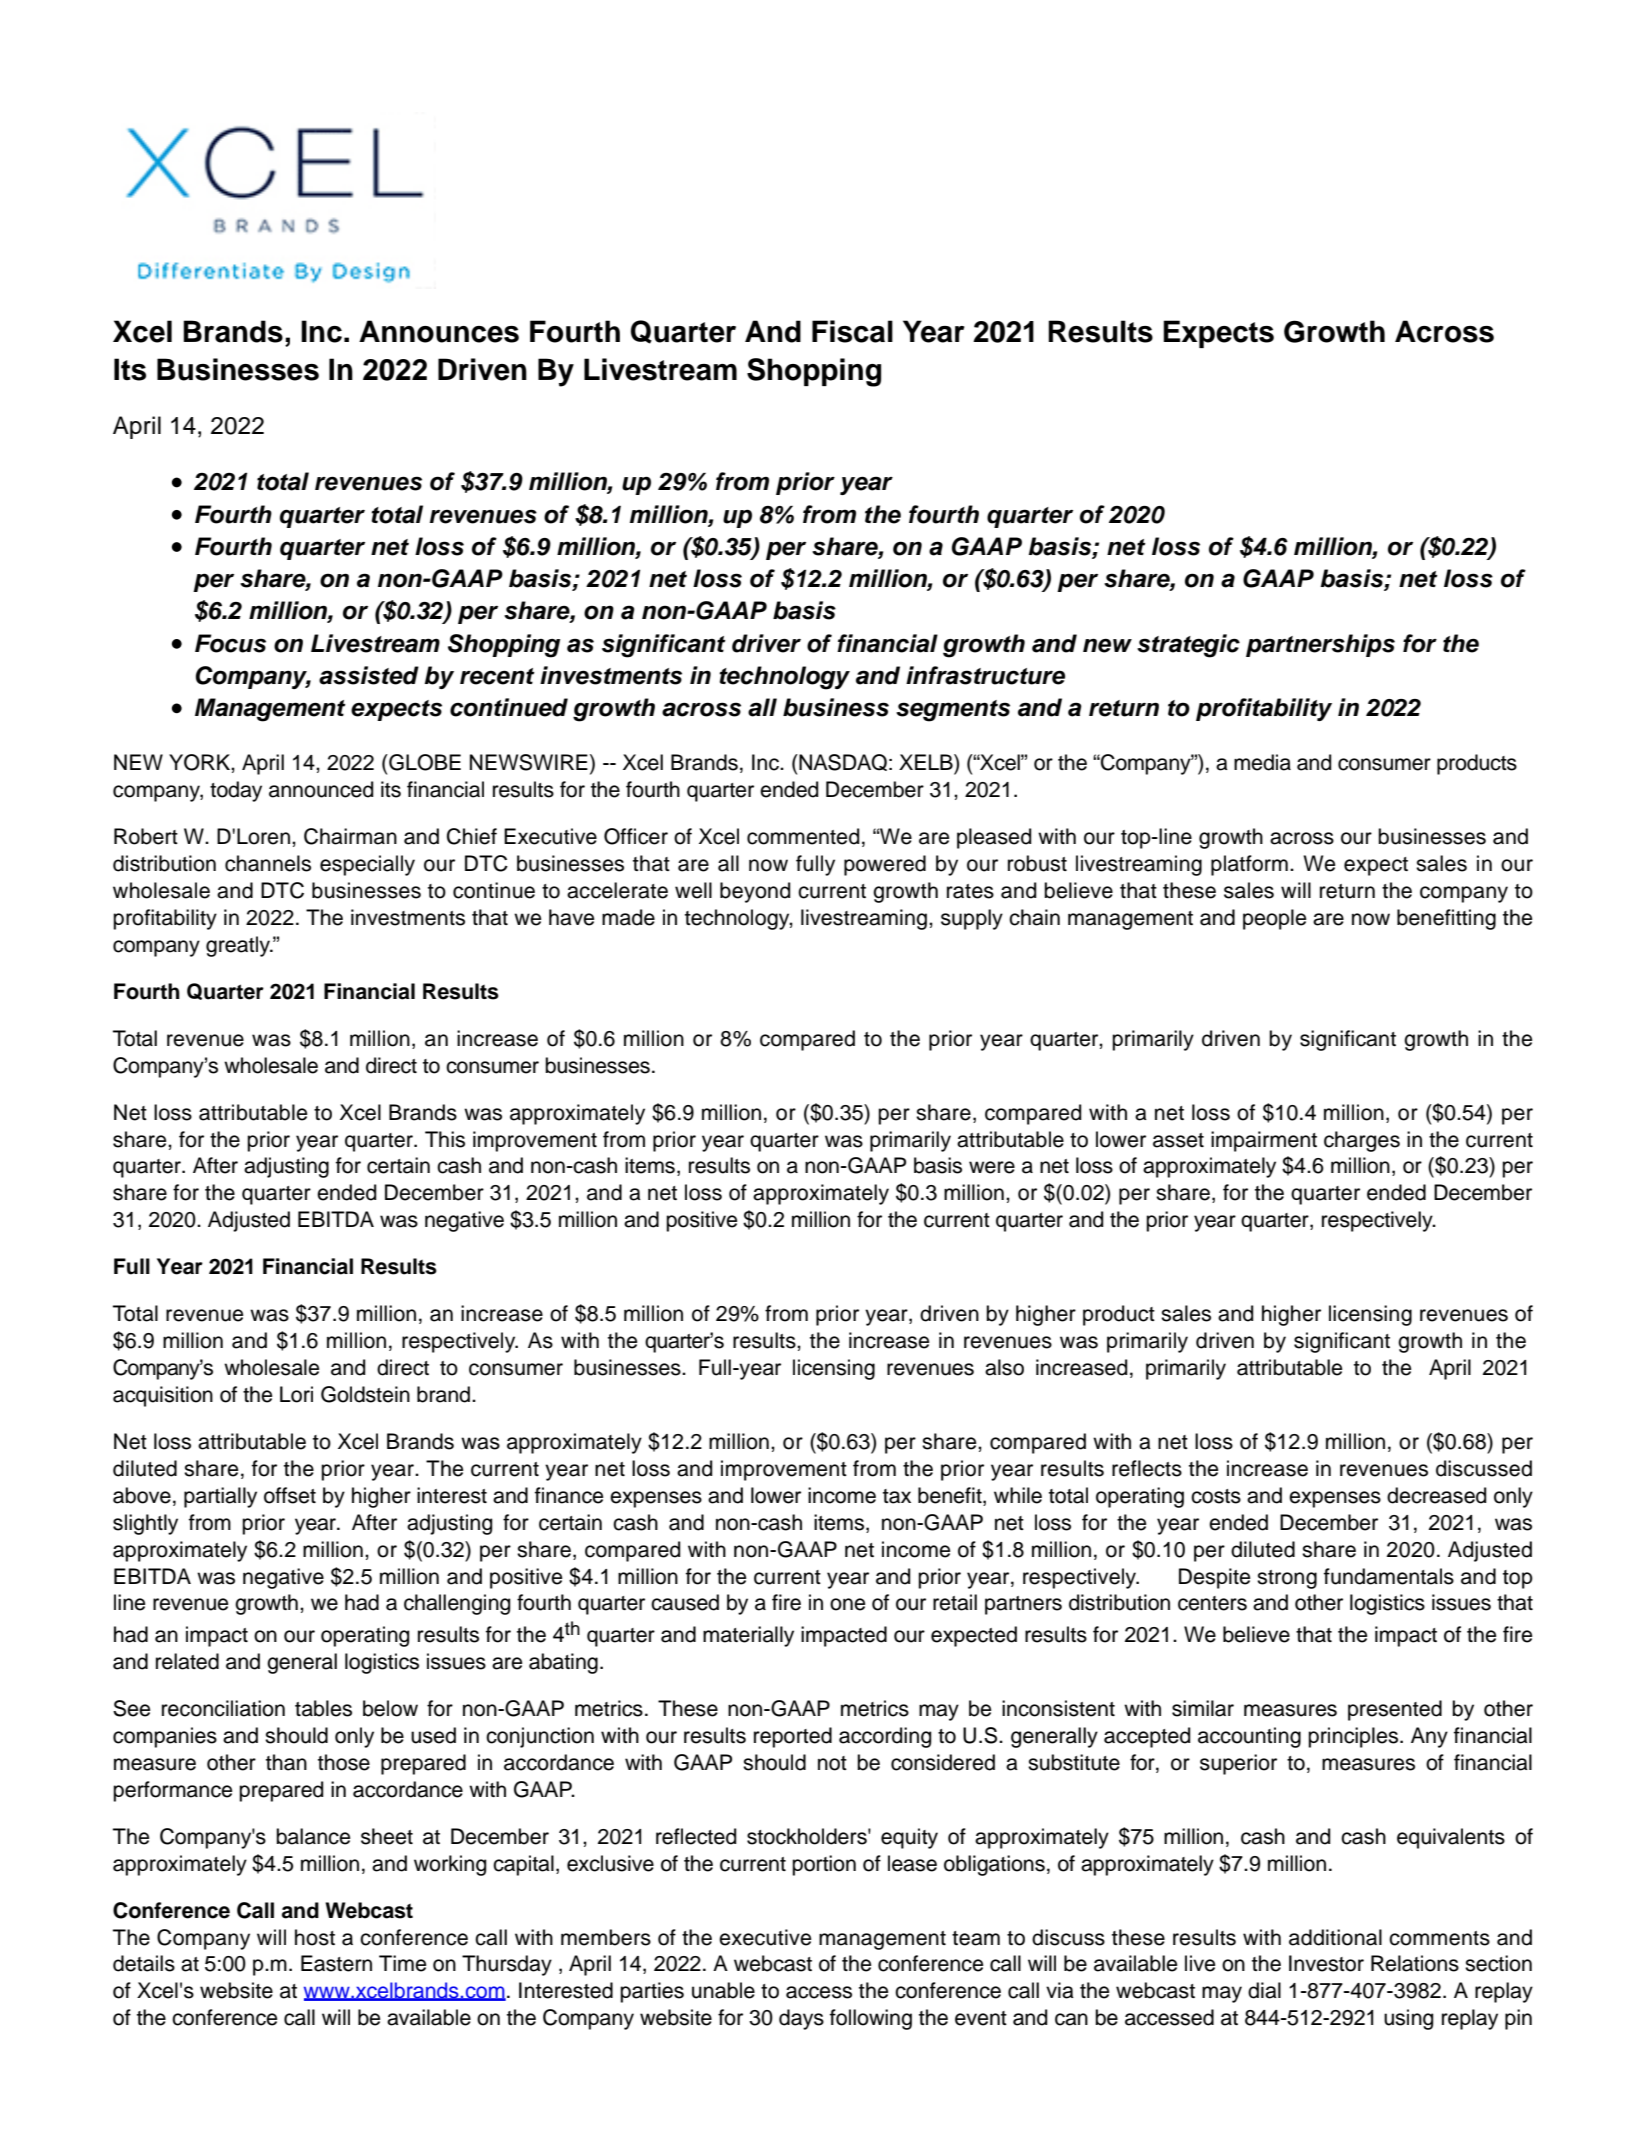 The width and height of the screenshot is (1646, 2130). I want to click on Announces, so click(439, 331).
